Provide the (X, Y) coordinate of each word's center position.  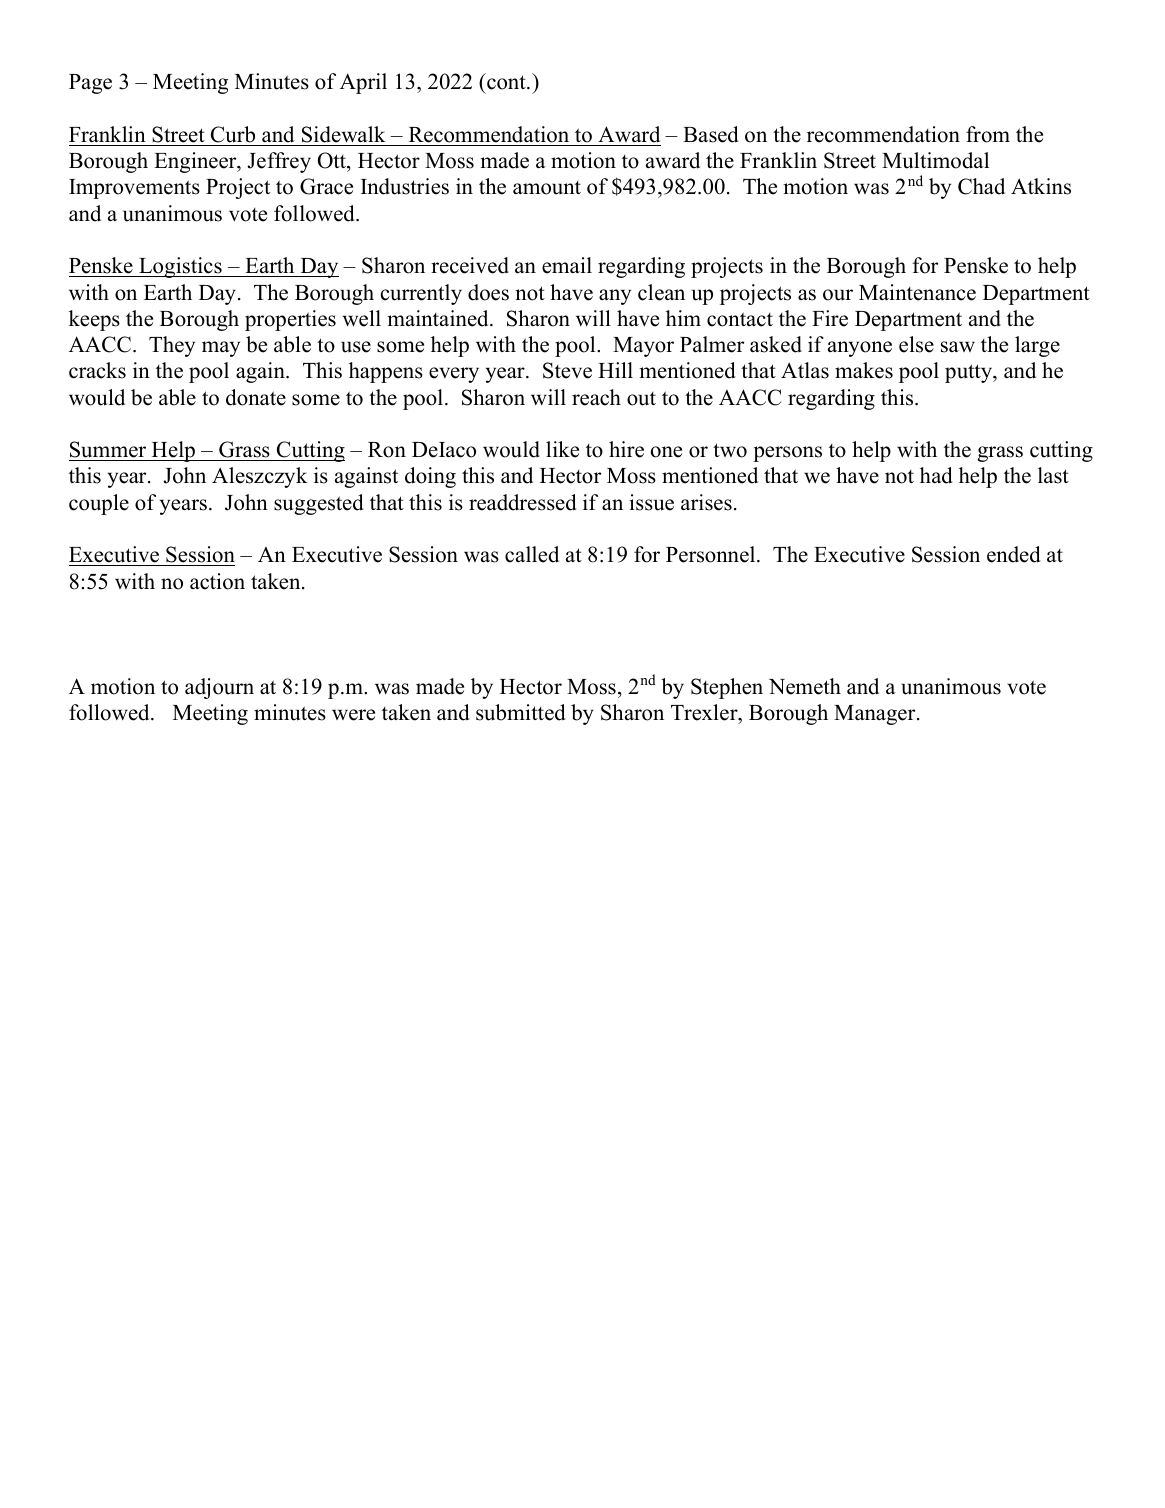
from (988, 134)
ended (1013, 554)
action (217, 581)
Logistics (180, 267)
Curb (233, 134)
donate (256, 397)
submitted (520, 712)
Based (710, 134)
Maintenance (917, 292)
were (353, 715)
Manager (876, 715)
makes (864, 370)
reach (596, 397)
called (532, 554)
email (567, 265)
